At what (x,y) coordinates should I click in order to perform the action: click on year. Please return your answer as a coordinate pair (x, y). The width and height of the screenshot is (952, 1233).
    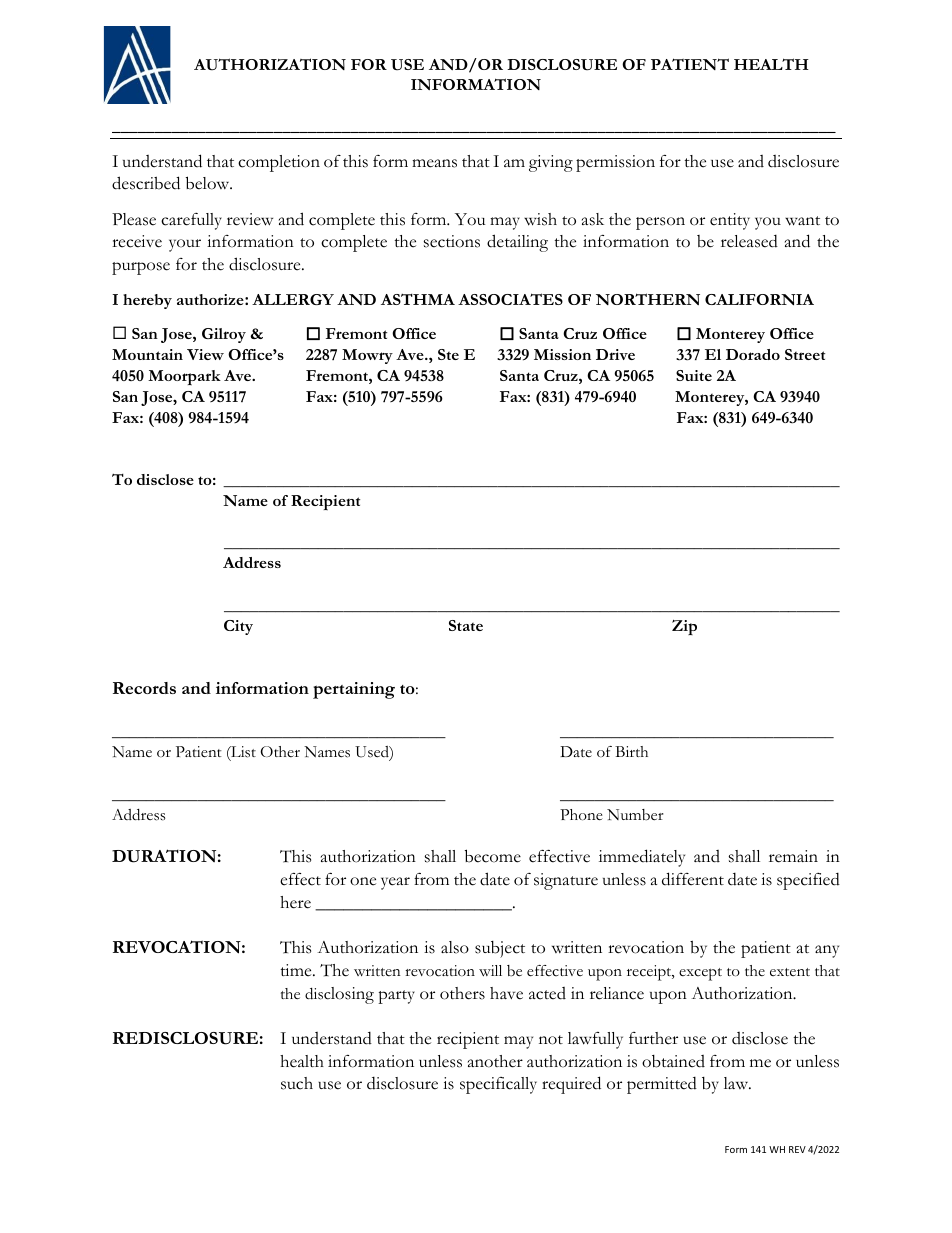
    Looking at the image, I should click on (395, 883).
